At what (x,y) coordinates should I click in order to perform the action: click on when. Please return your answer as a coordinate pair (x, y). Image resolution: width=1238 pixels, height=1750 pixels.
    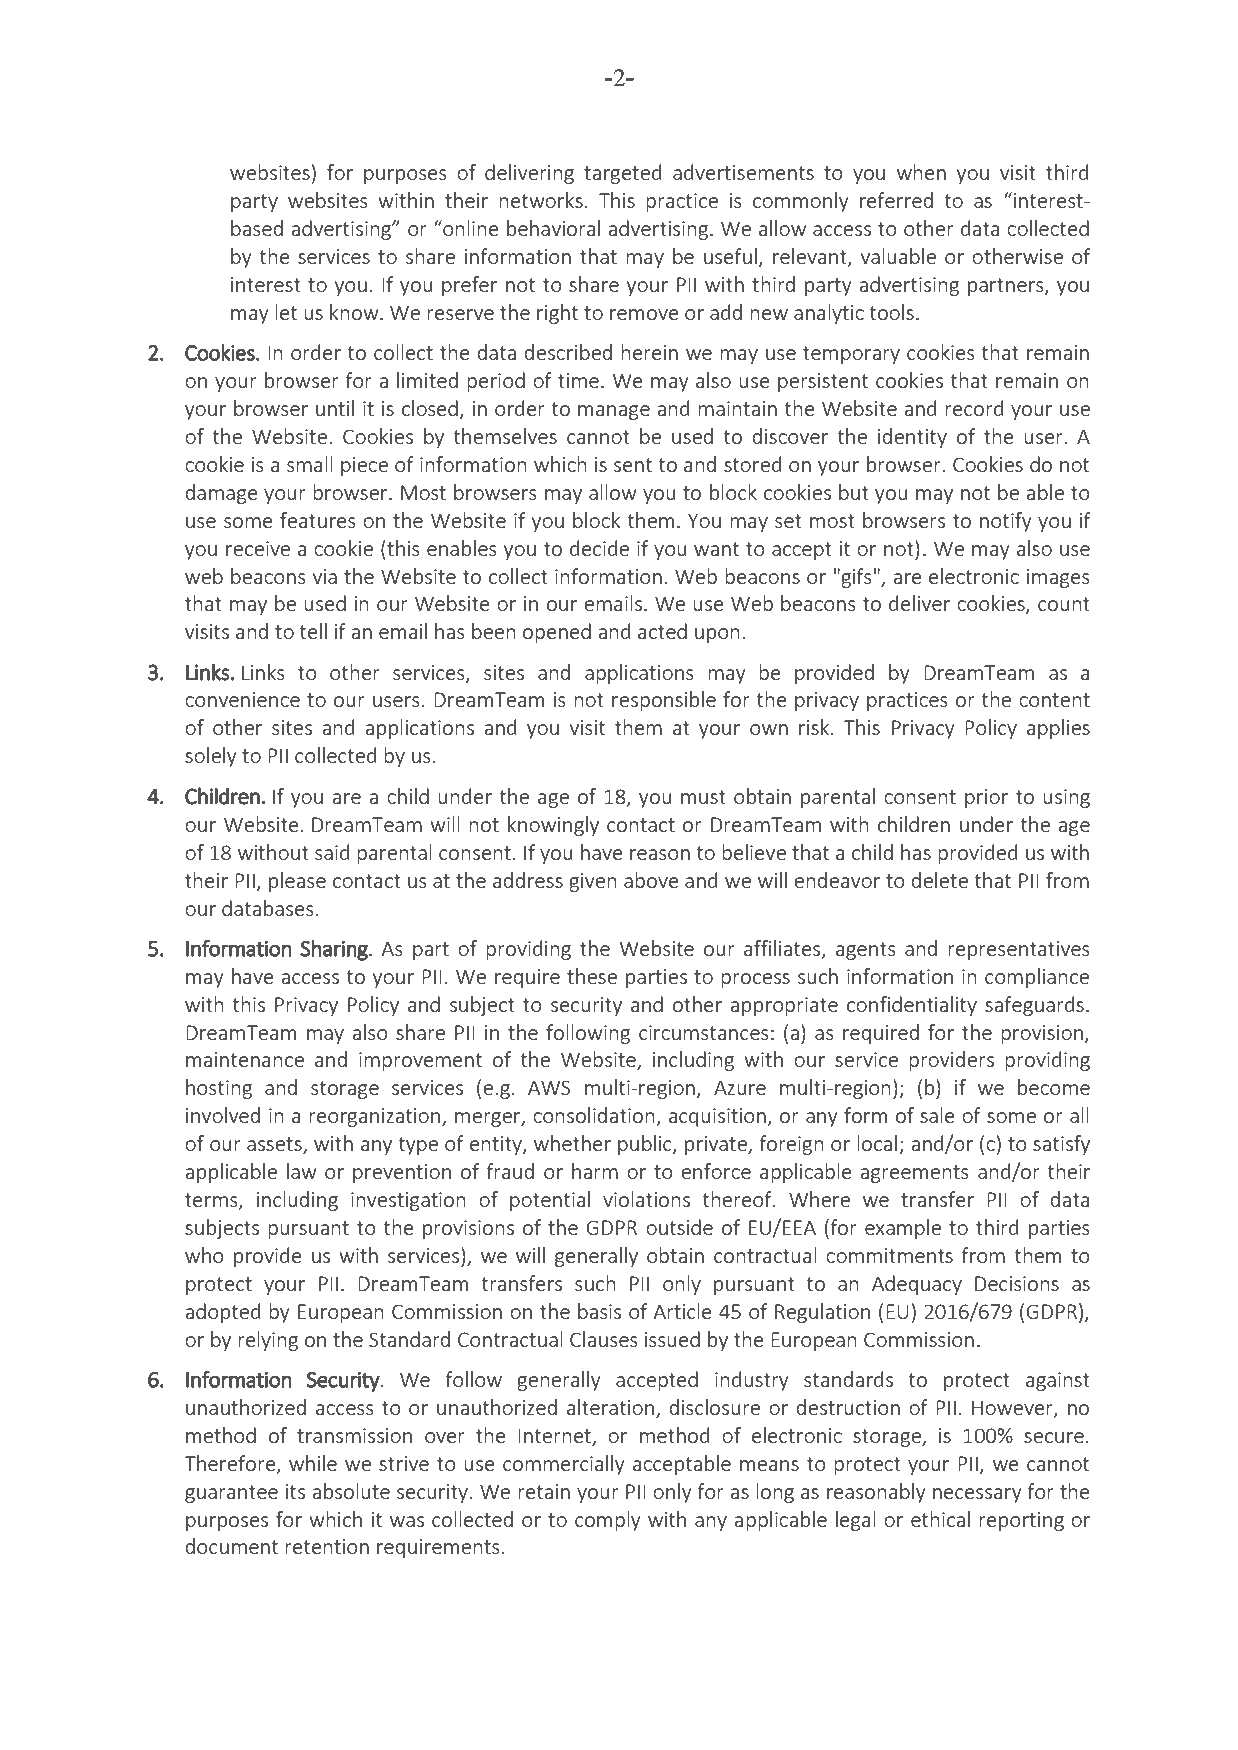
    Looking at the image, I should click on (921, 172).
